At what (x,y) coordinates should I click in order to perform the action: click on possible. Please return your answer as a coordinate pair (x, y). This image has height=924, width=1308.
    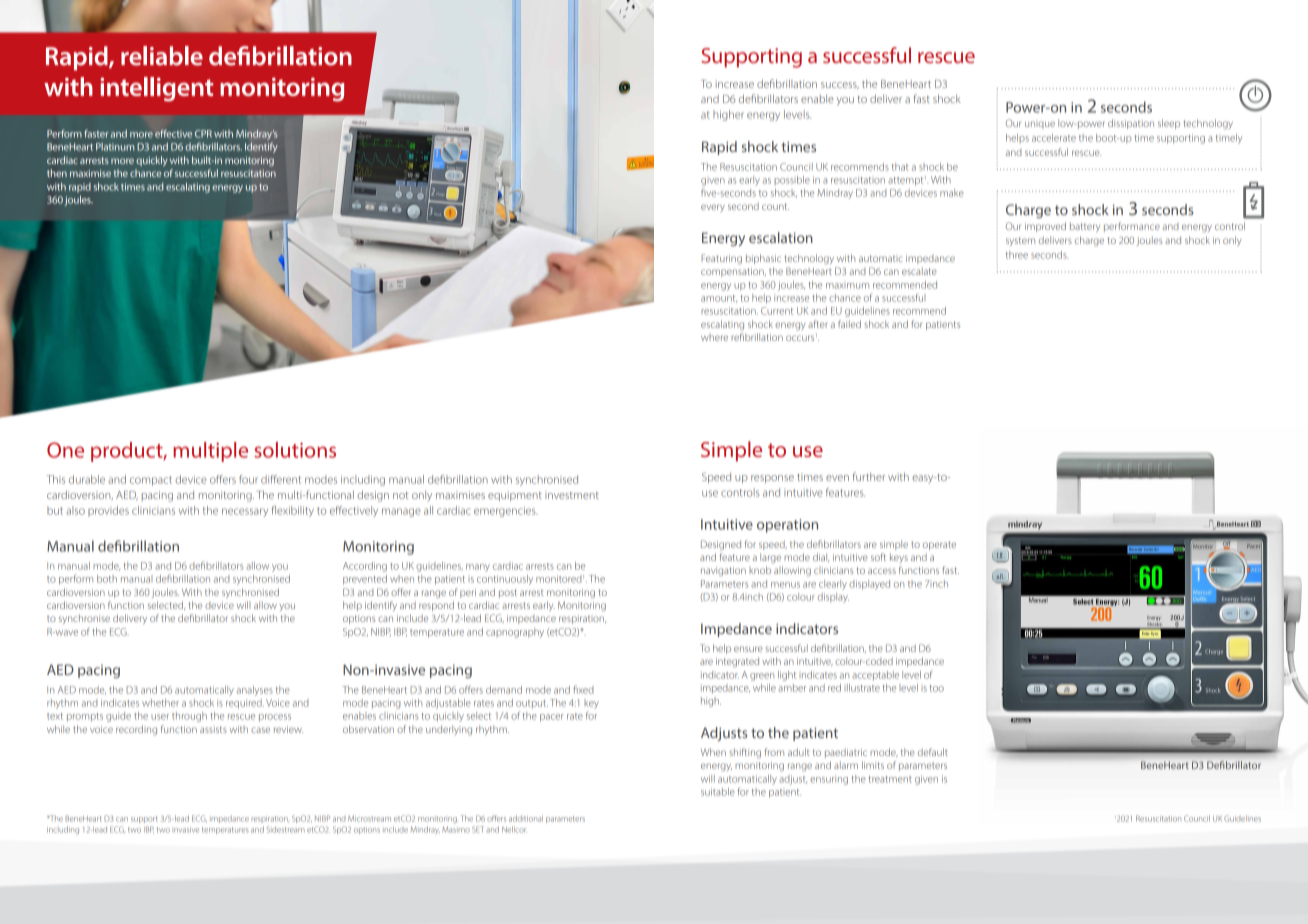
    Looking at the image, I should click on (792, 180).
